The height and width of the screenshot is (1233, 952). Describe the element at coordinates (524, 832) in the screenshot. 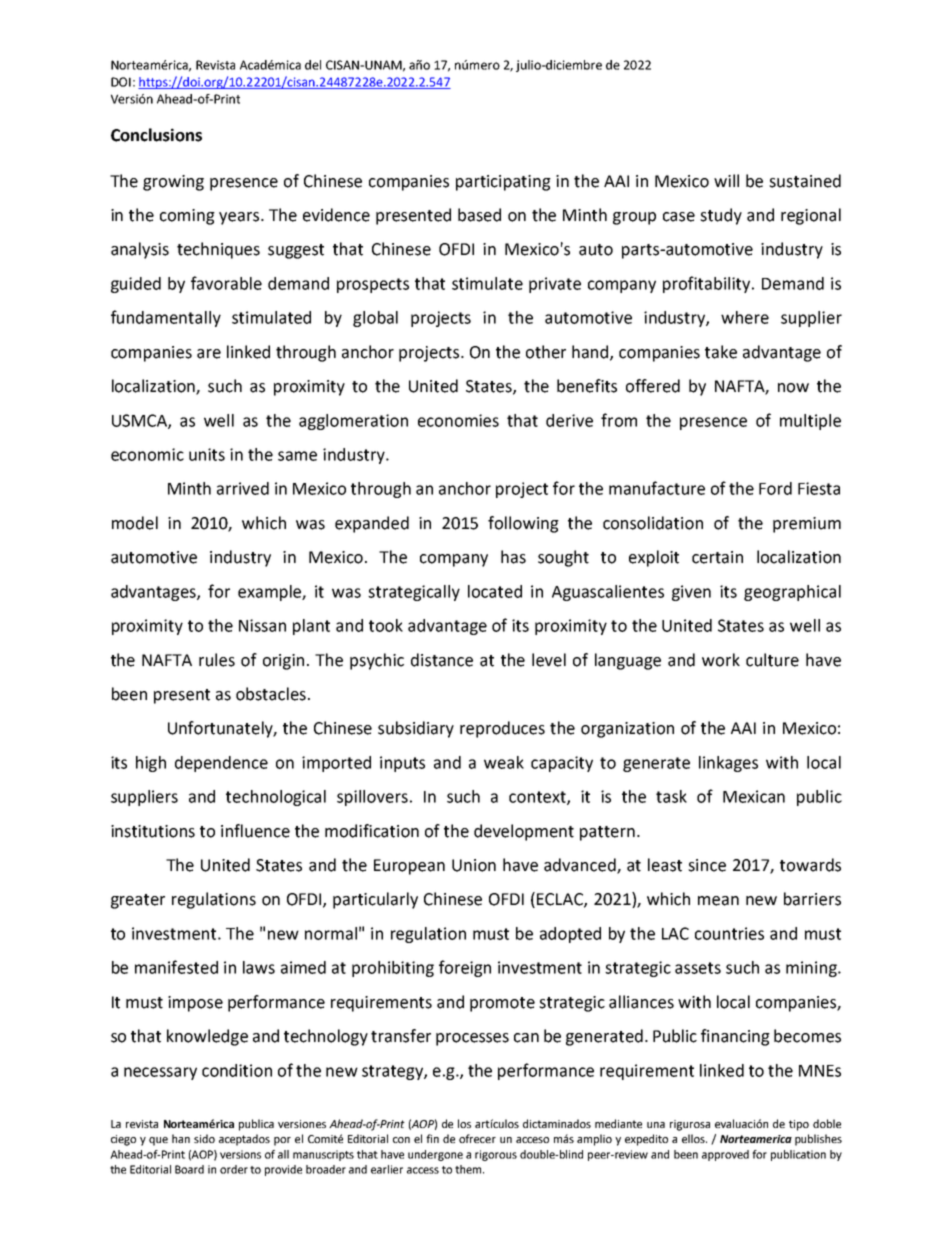

I see `development` at that location.
